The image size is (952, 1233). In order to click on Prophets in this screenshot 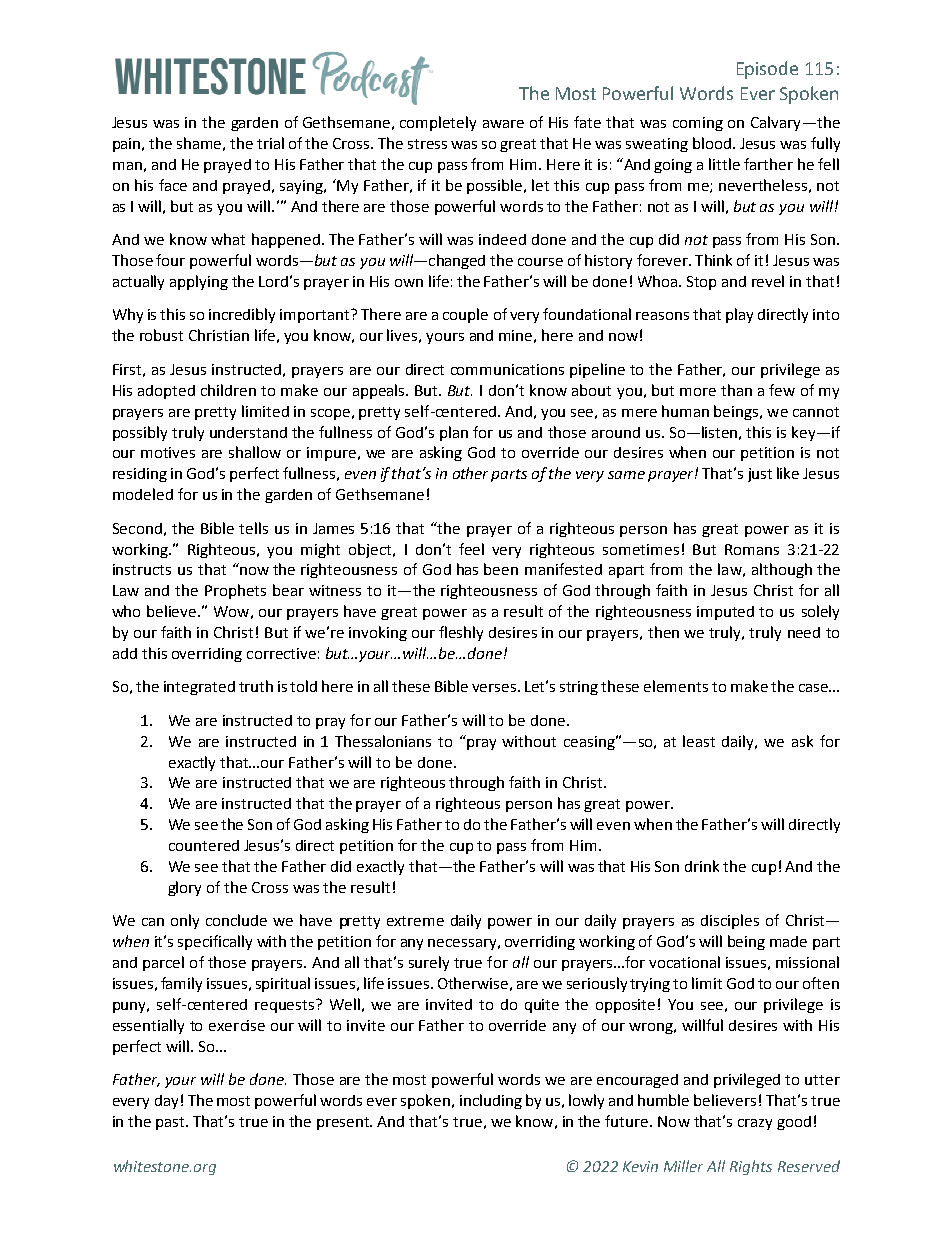, I will do `click(235, 591)`.
